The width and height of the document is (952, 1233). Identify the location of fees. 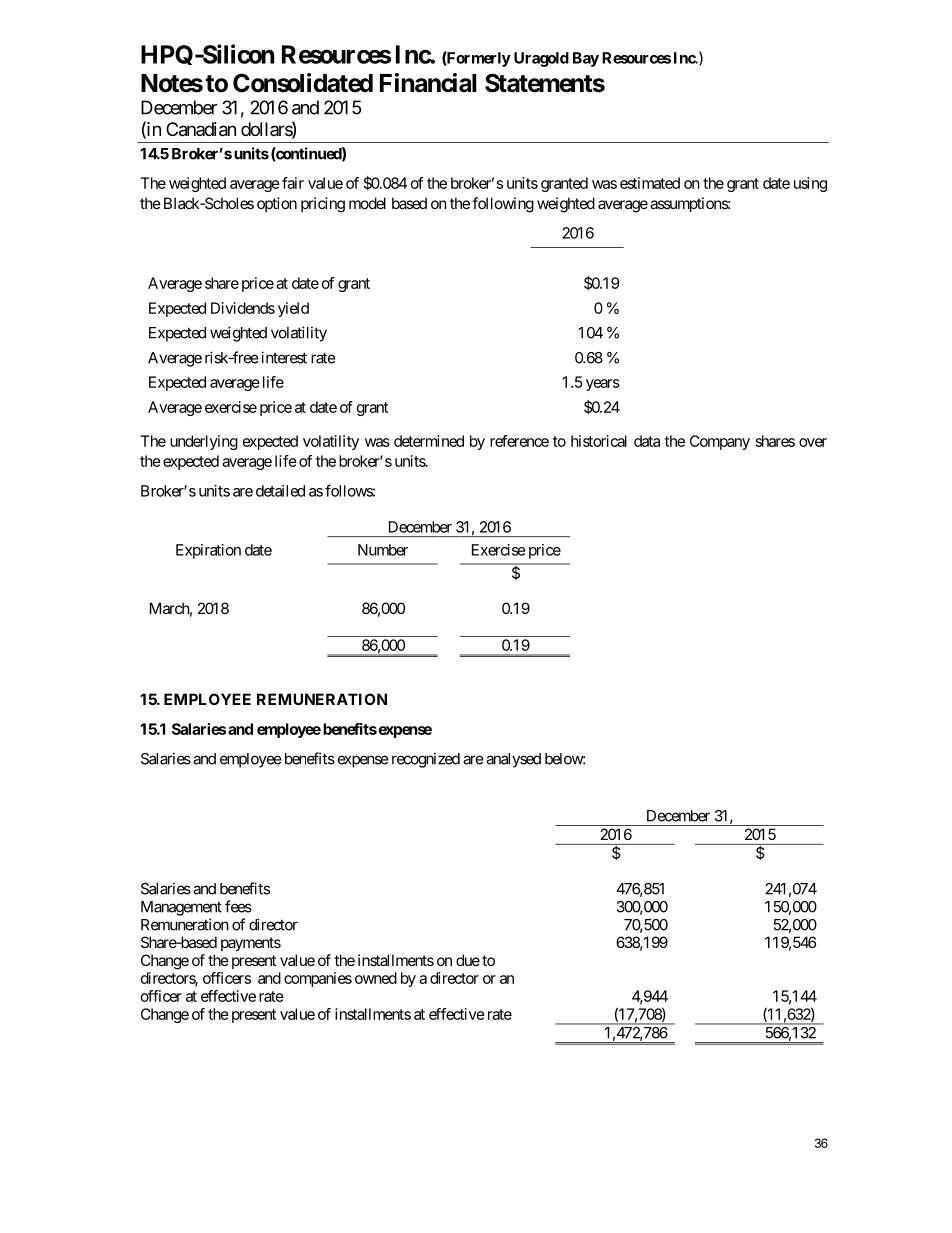
(238, 906).
